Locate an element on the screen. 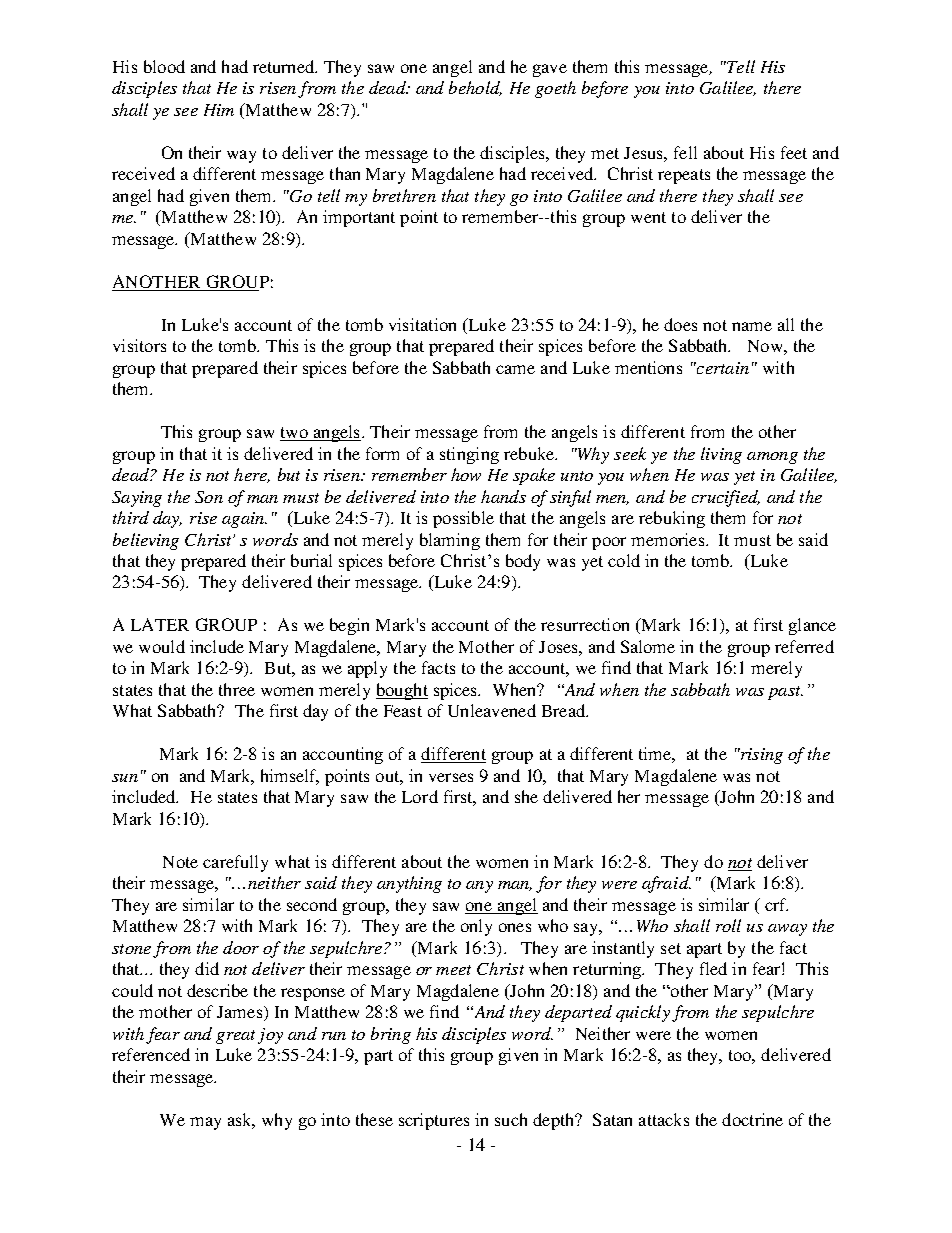 This screenshot has height=1233, width=952. may is located at coordinates (205, 1123).
